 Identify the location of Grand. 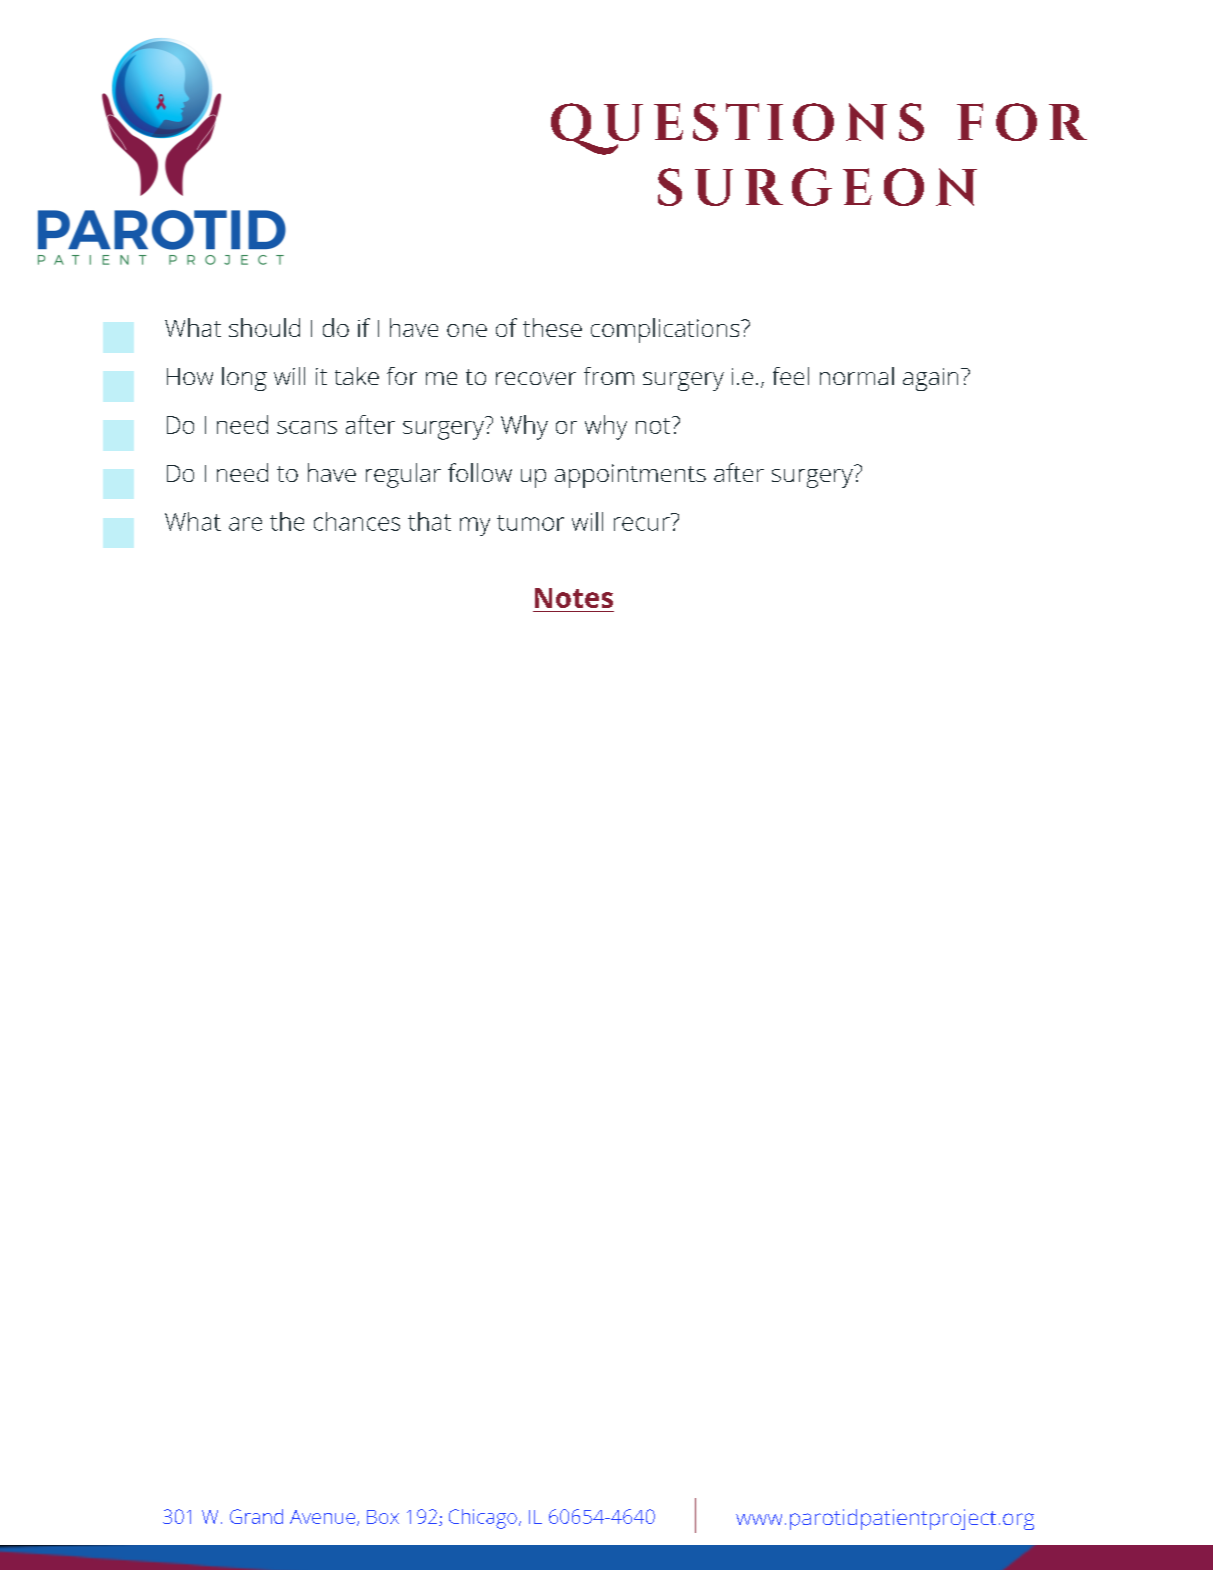
(256, 1516).
